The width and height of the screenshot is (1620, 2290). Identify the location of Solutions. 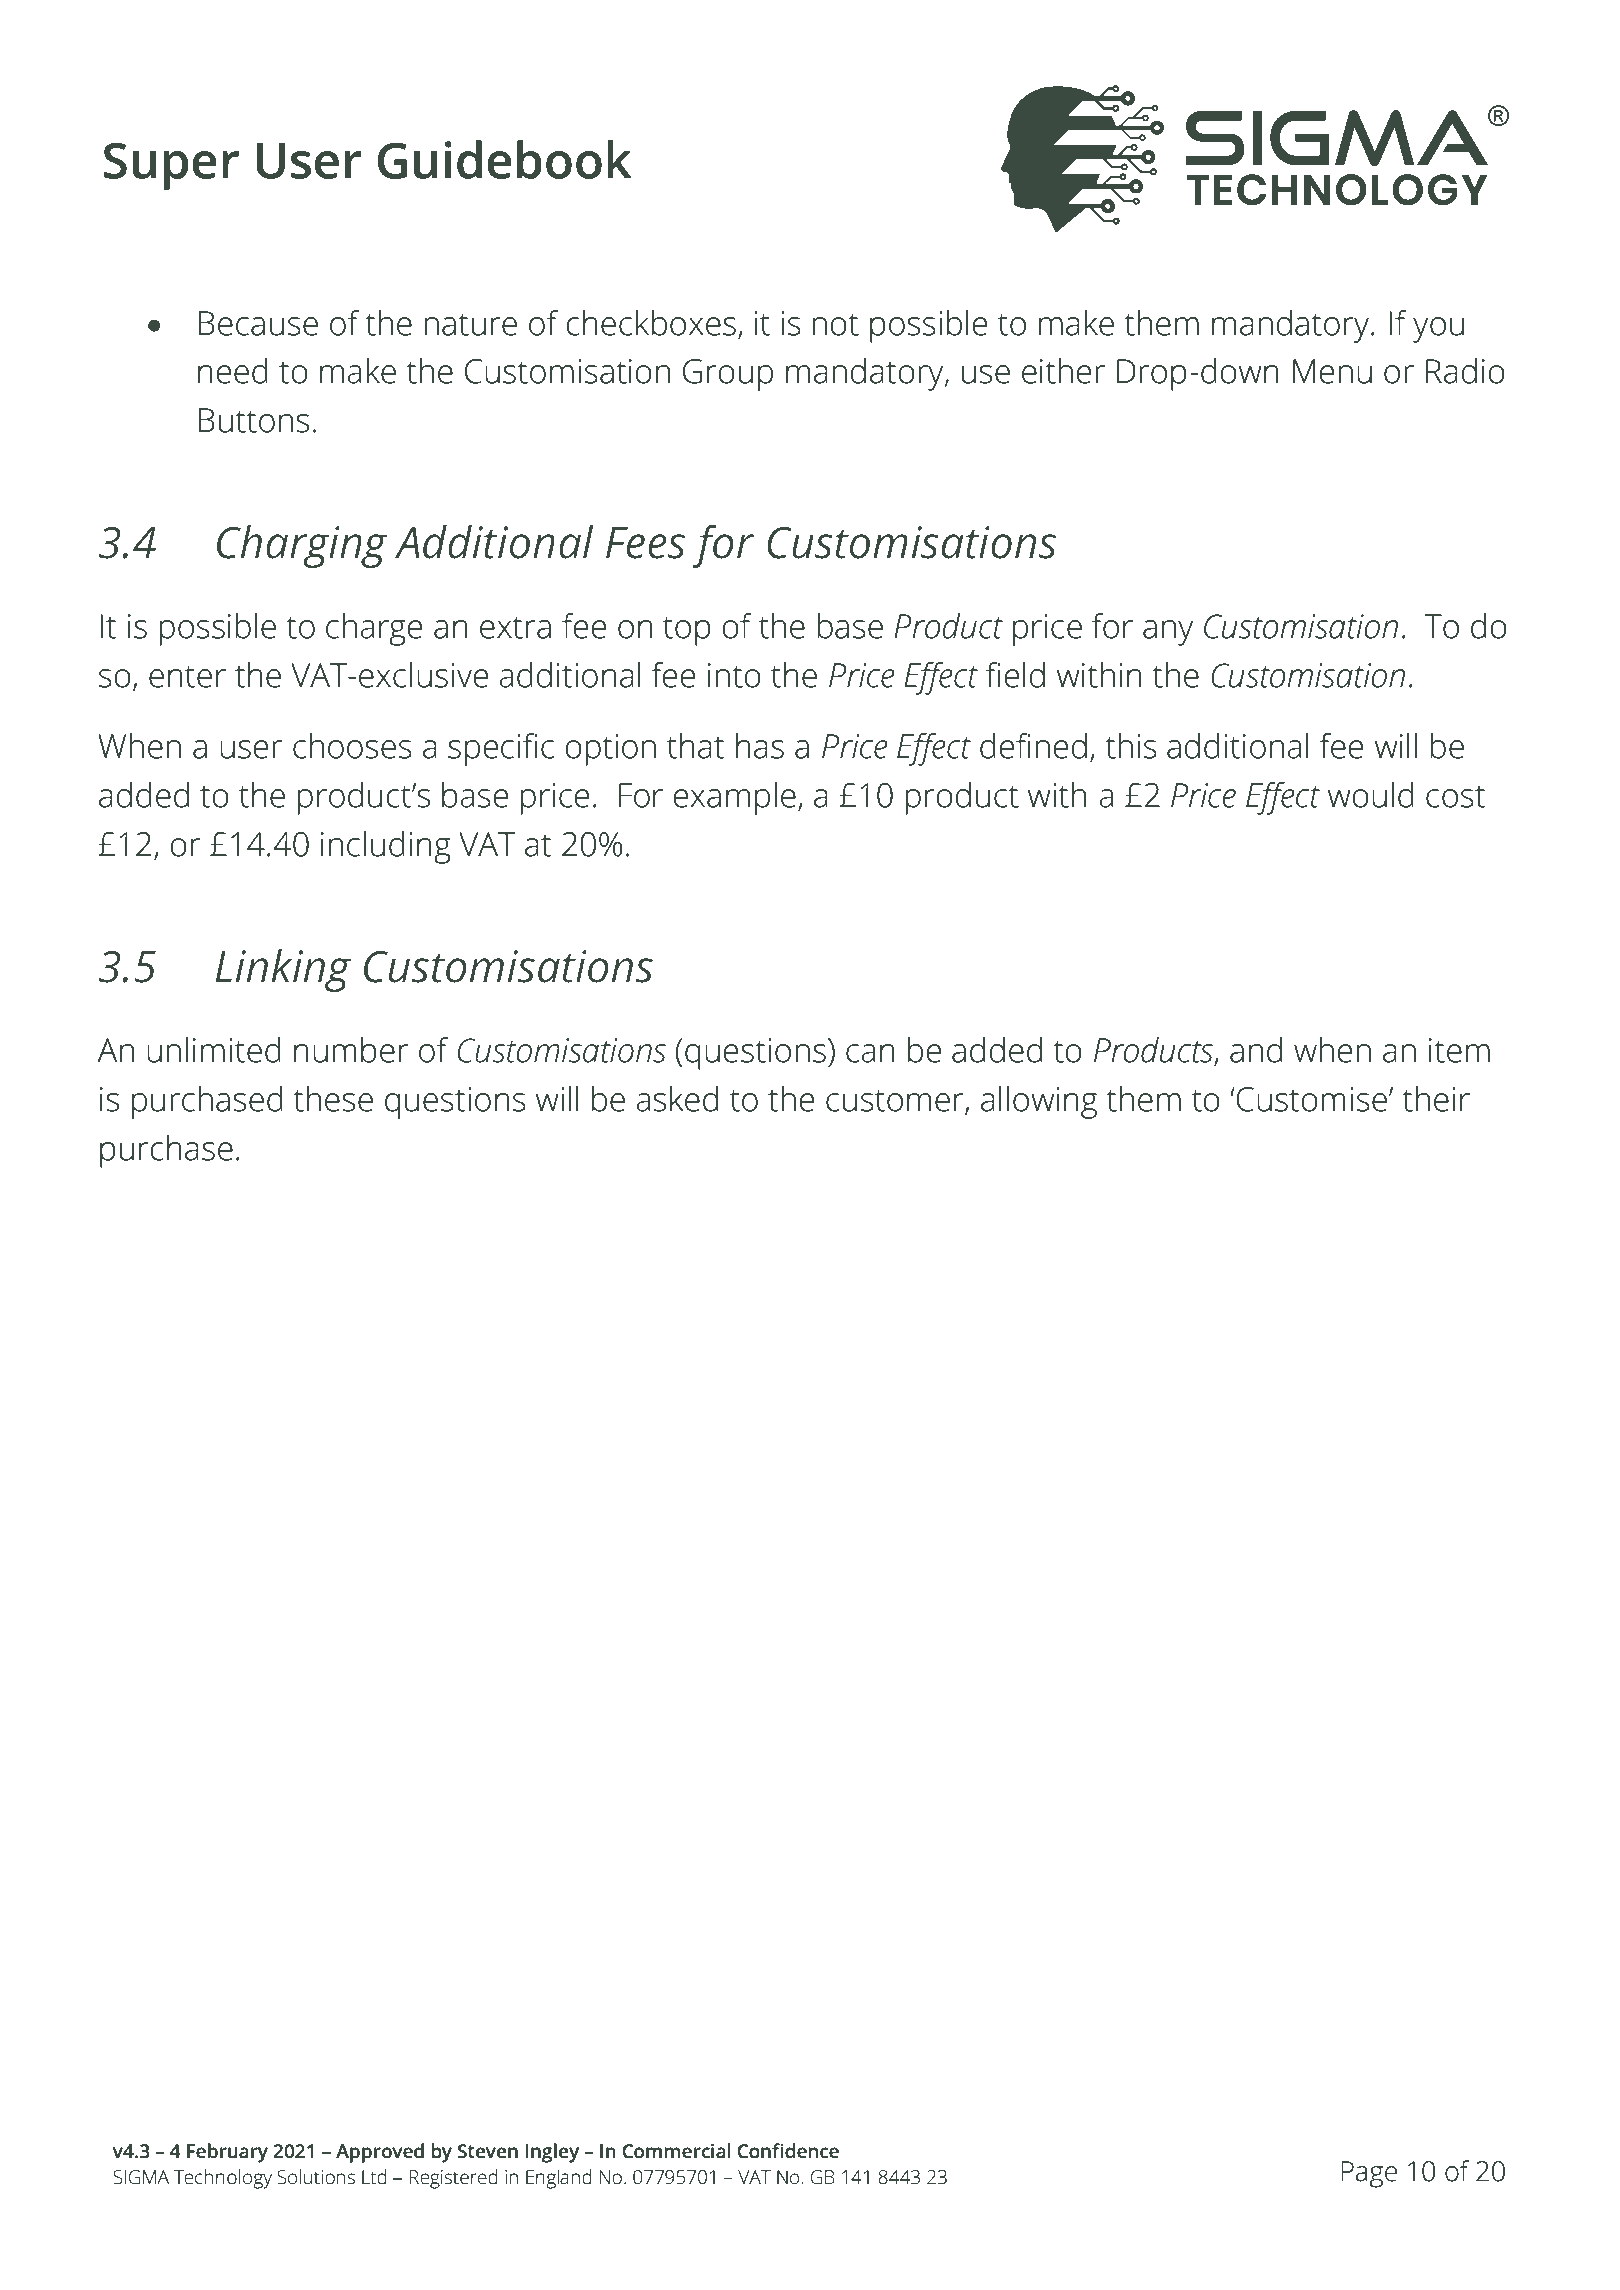
(316, 2177).
